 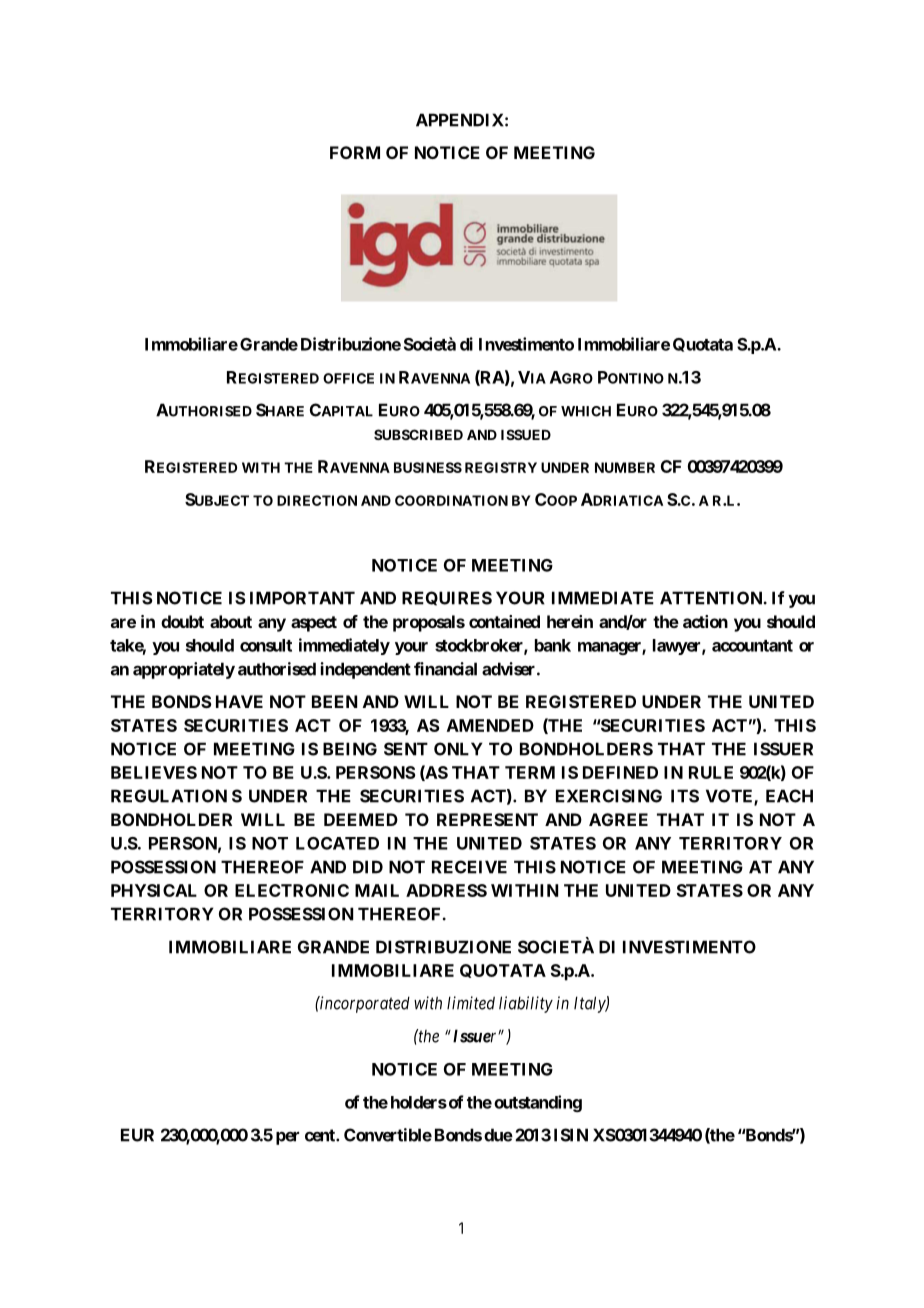 What do you see at coordinates (348, 378) in the image?
I see `OFFICE` at bounding box center [348, 378].
